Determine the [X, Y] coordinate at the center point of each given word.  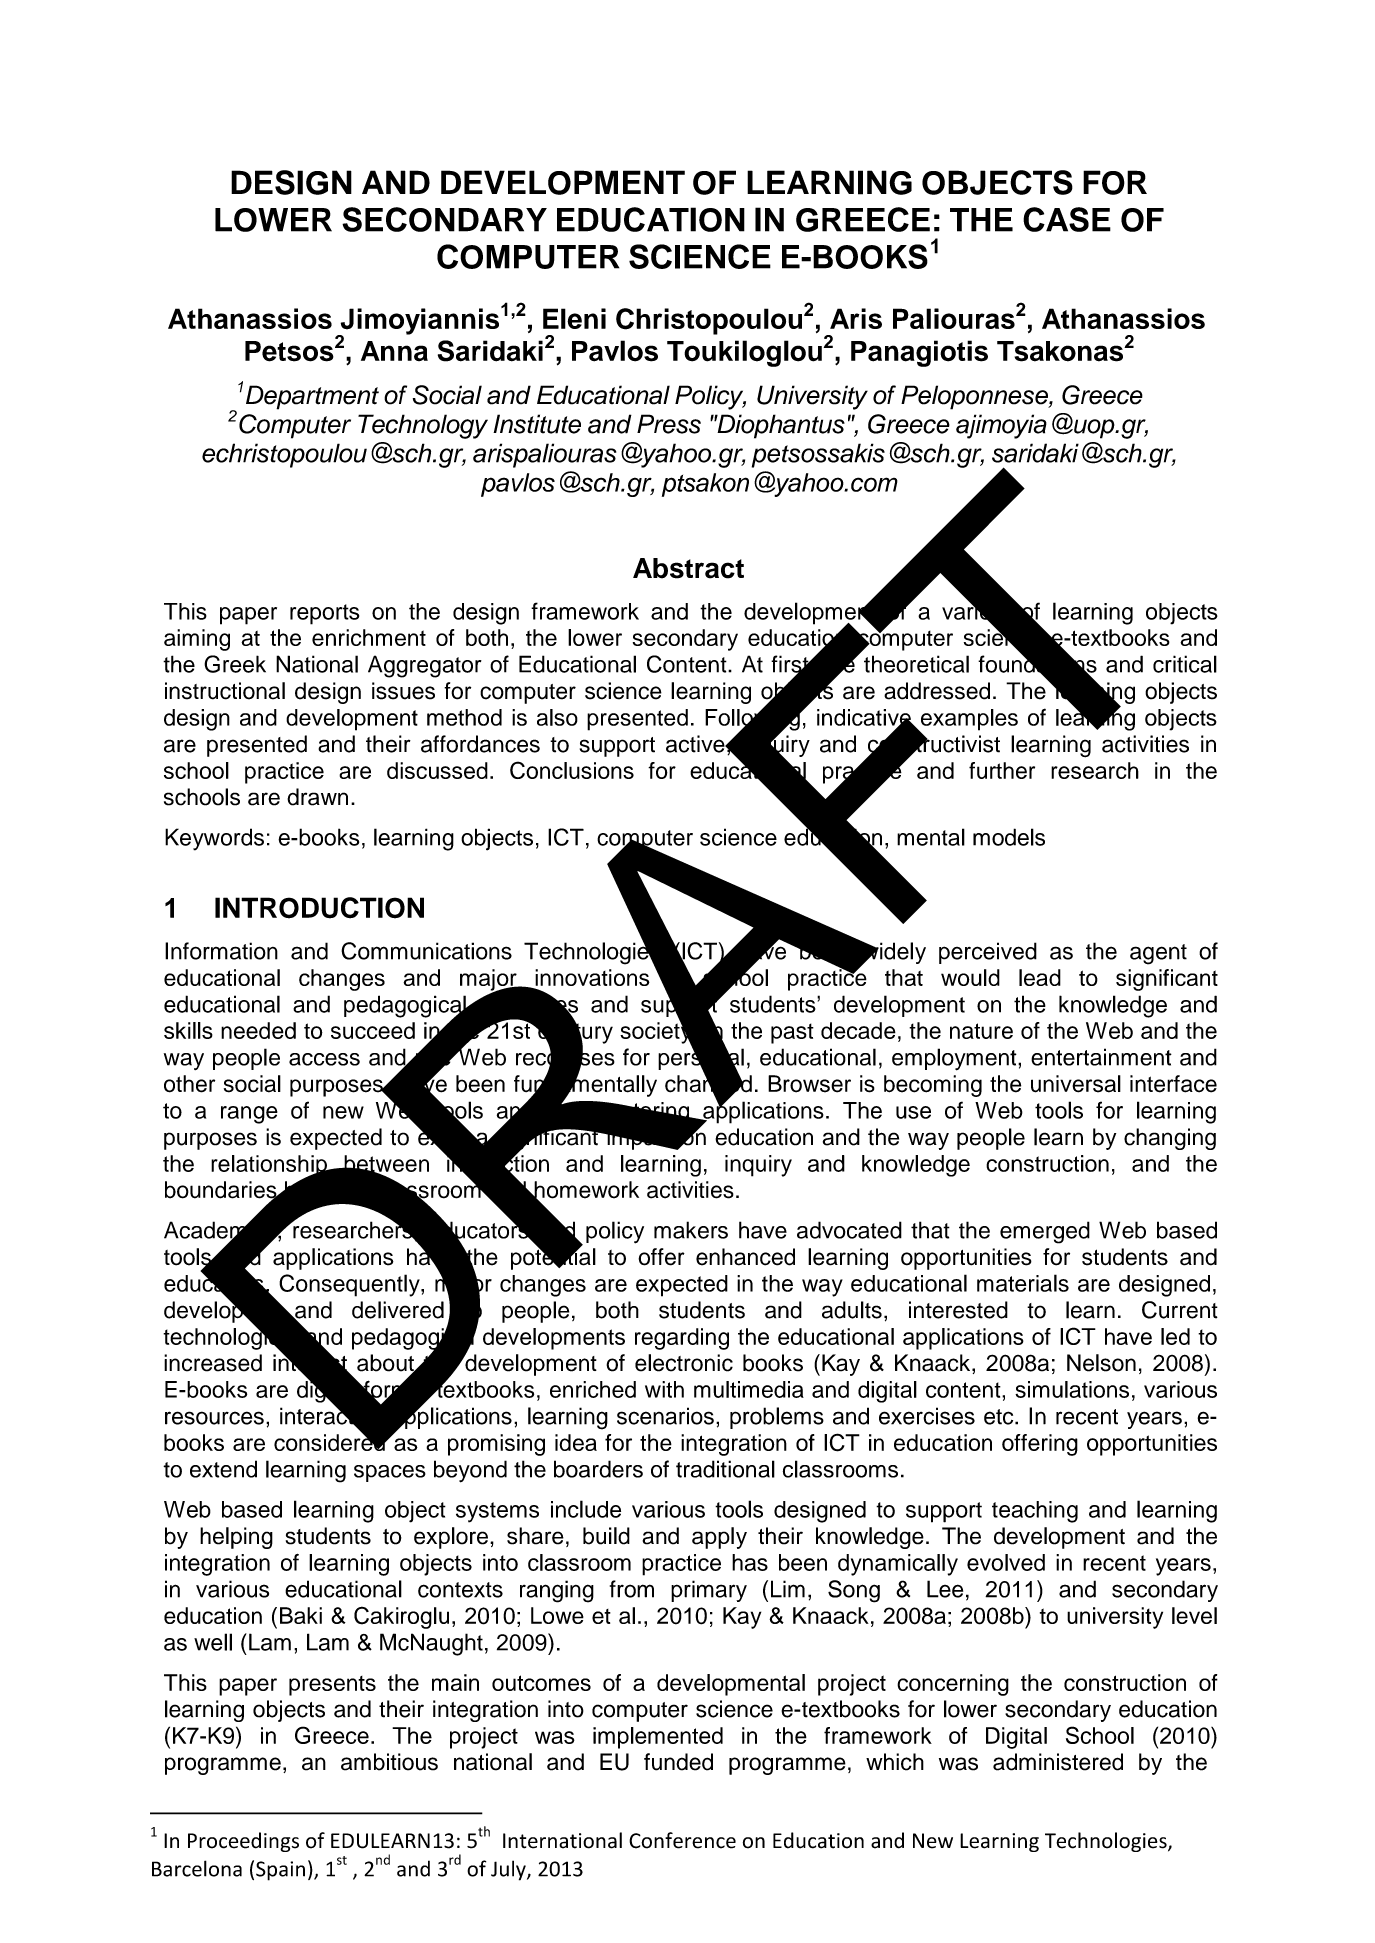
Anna [394, 351]
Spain [280, 1871]
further [1002, 770]
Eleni [574, 318]
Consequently [350, 1285]
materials [1023, 1283]
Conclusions [572, 770]
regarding [682, 1339]
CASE [1067, 219]
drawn [317, 797]
